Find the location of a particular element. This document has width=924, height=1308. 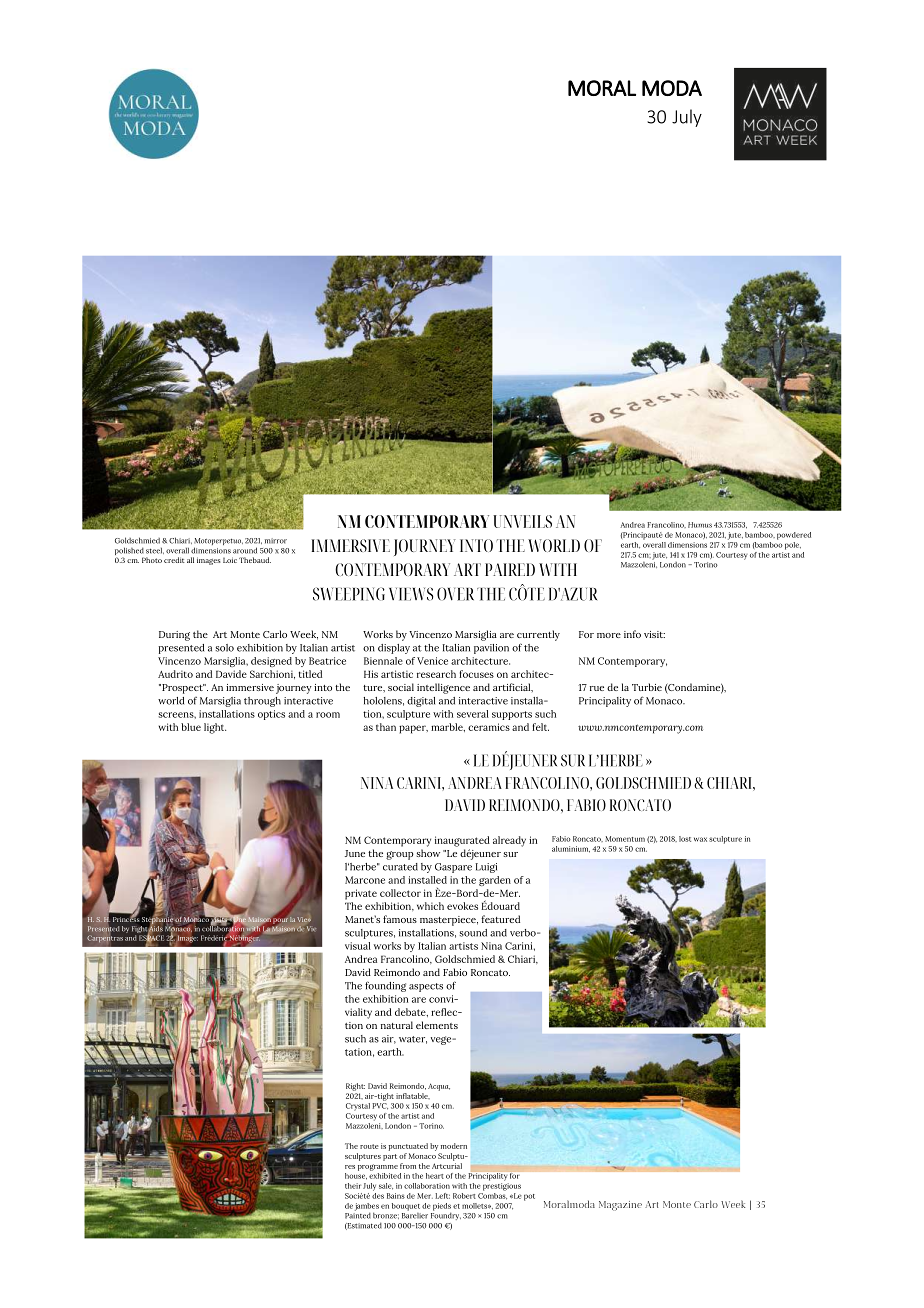

Robert is located at coordinates (464, 1196).
